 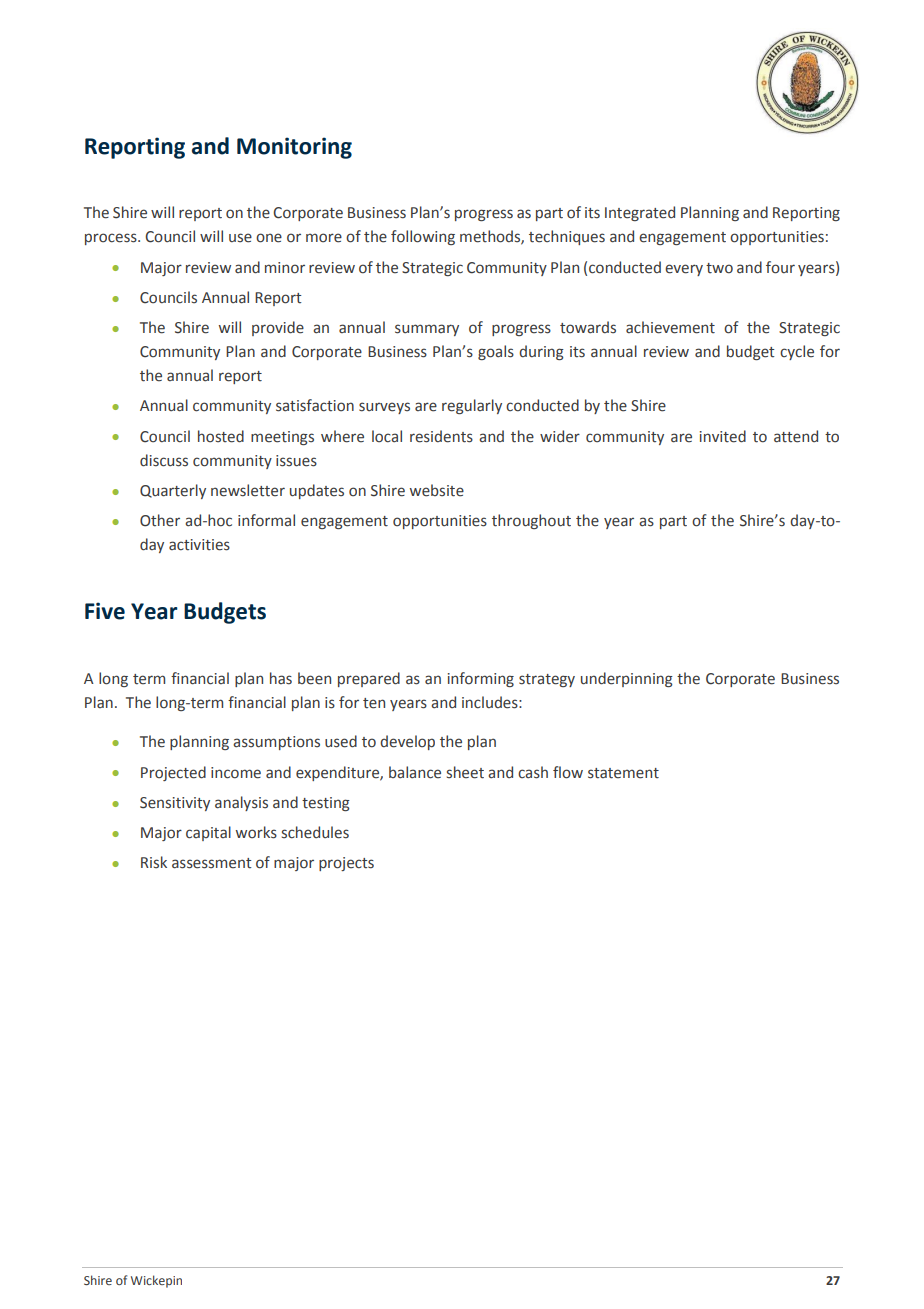 What do you see at coordinates (346, 864) in the screenshot?
I see `projects` at bounding box center [346, 864].
